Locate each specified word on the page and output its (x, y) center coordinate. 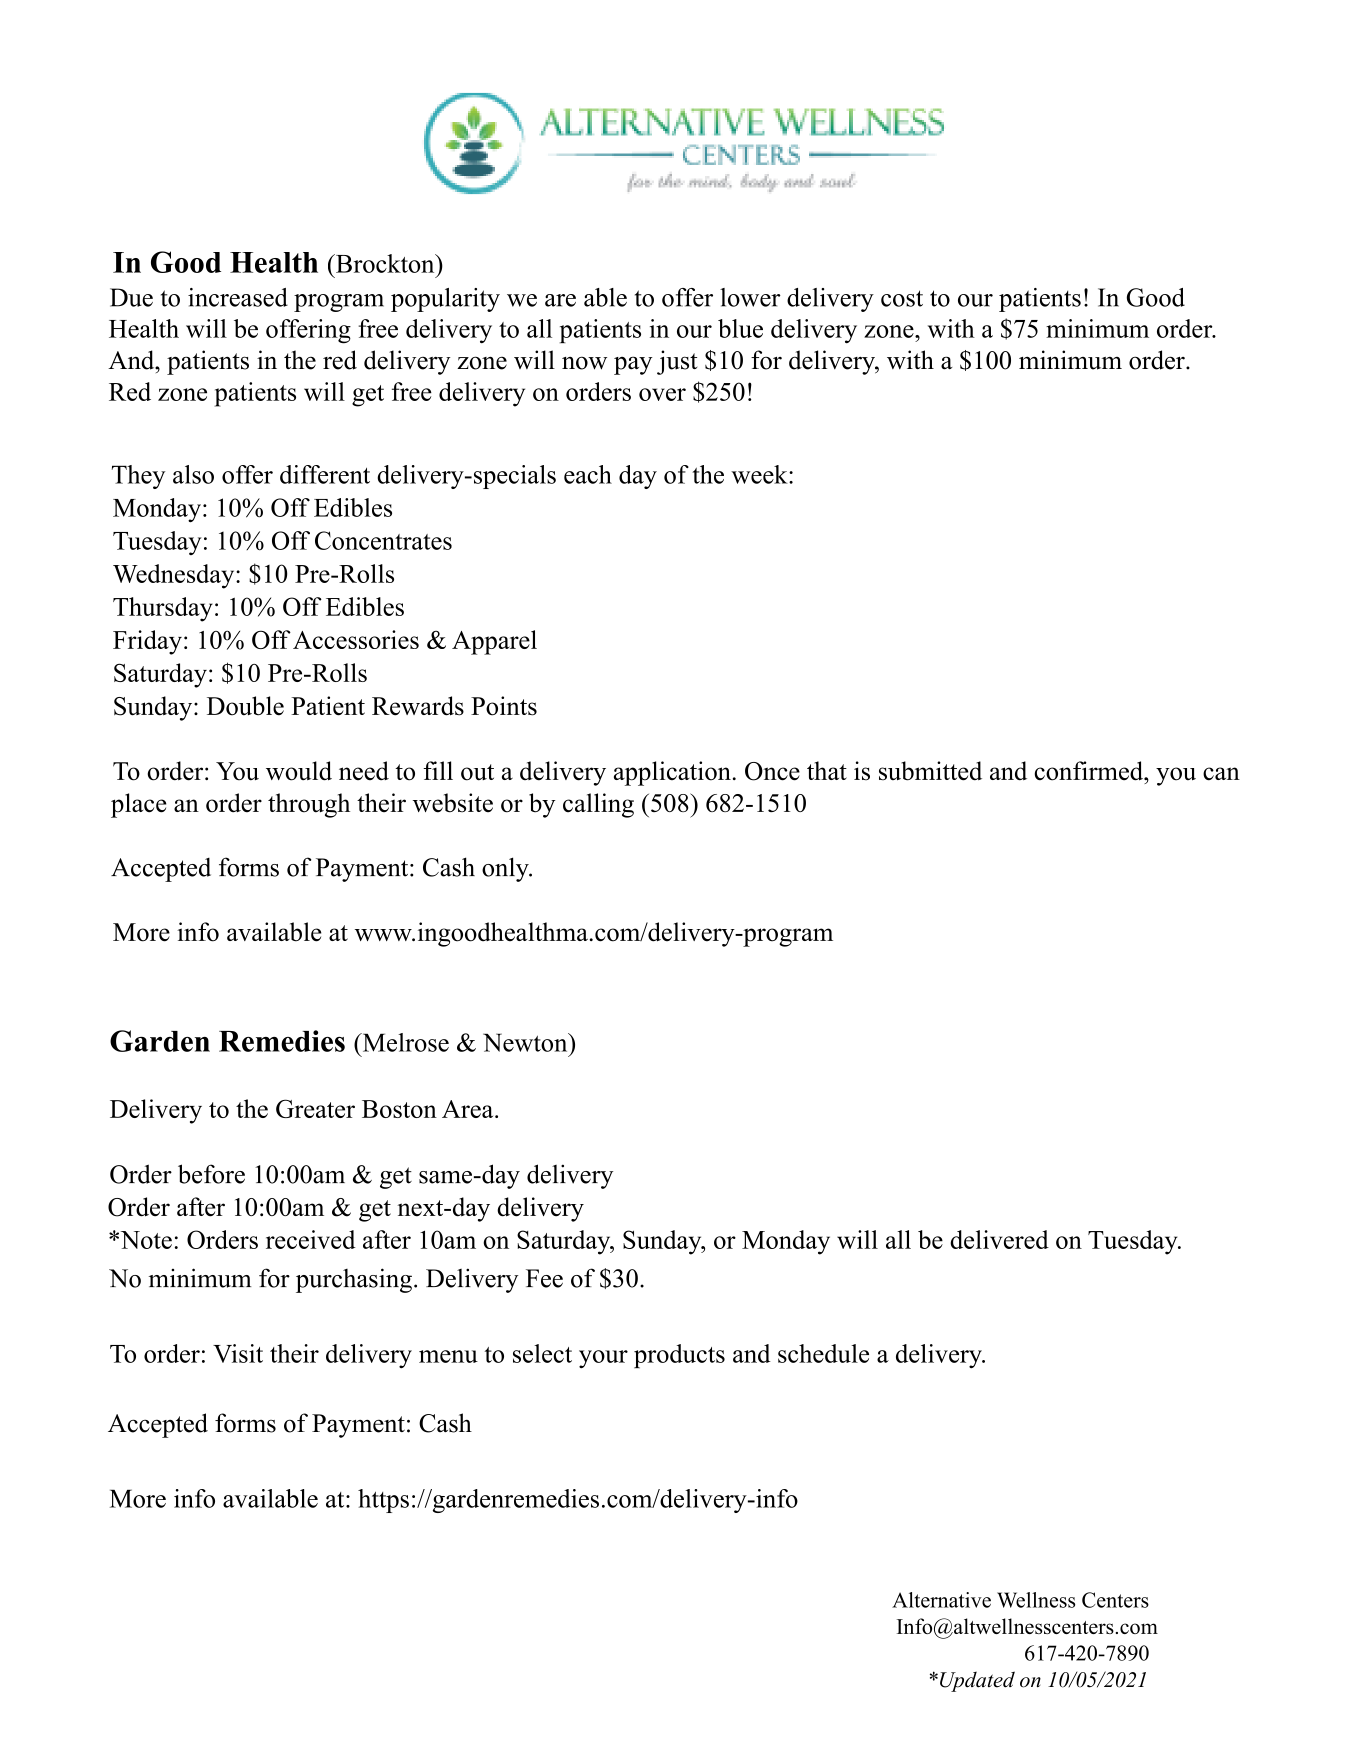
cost (902, 298)
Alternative (941, 1600)
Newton (526, 1042)
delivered (999, 1239)
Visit (238, 1353)
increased (238, 297)
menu (448, 1356)
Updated (977, 1681)
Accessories (356, 639)
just (677, 362)
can (1221, 774)
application (672, 773)
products (679, 1356)
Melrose (404, 1042)
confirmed (1090, 771)
